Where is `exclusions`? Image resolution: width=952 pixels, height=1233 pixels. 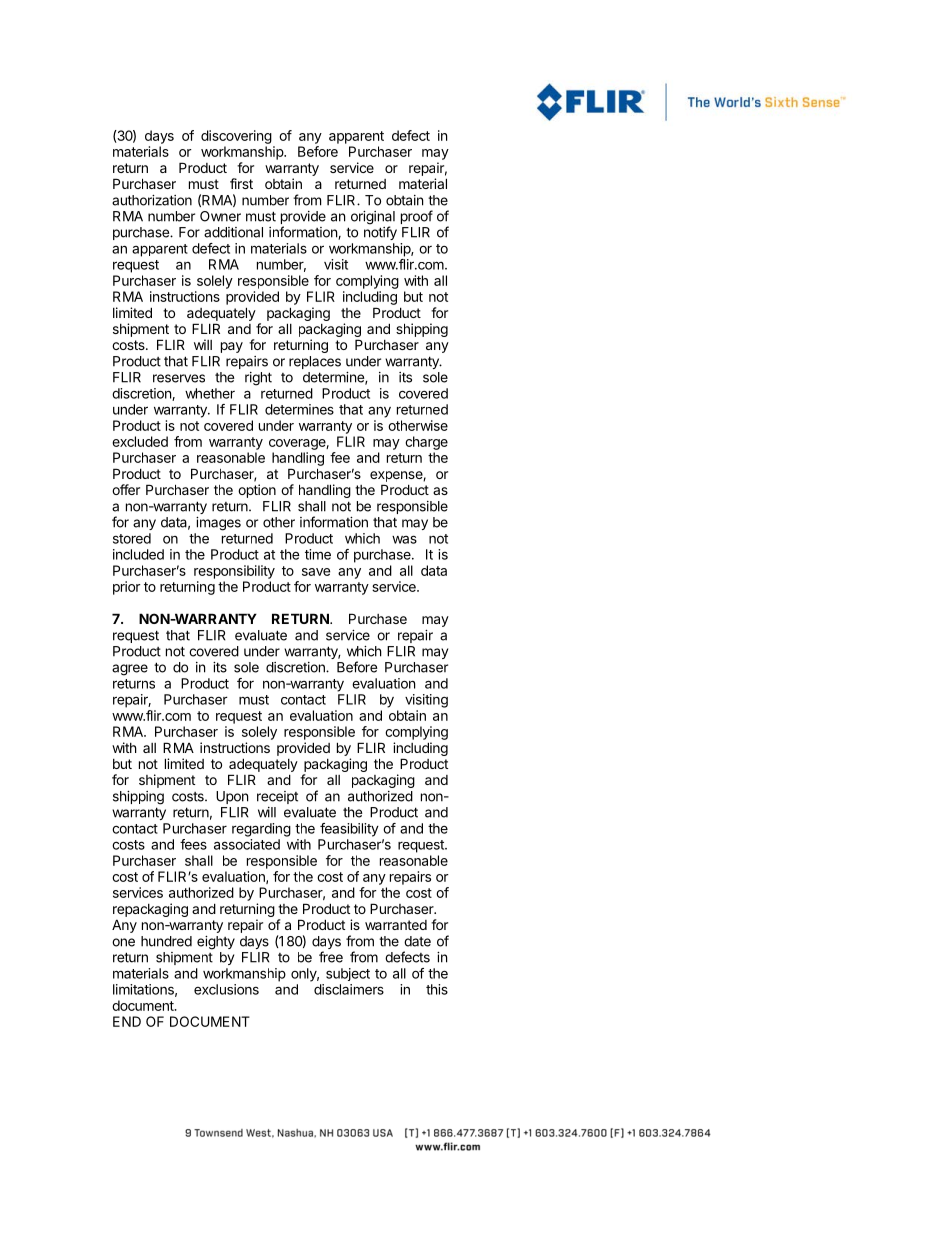 exclusions is located at coordinates (226, 989).
